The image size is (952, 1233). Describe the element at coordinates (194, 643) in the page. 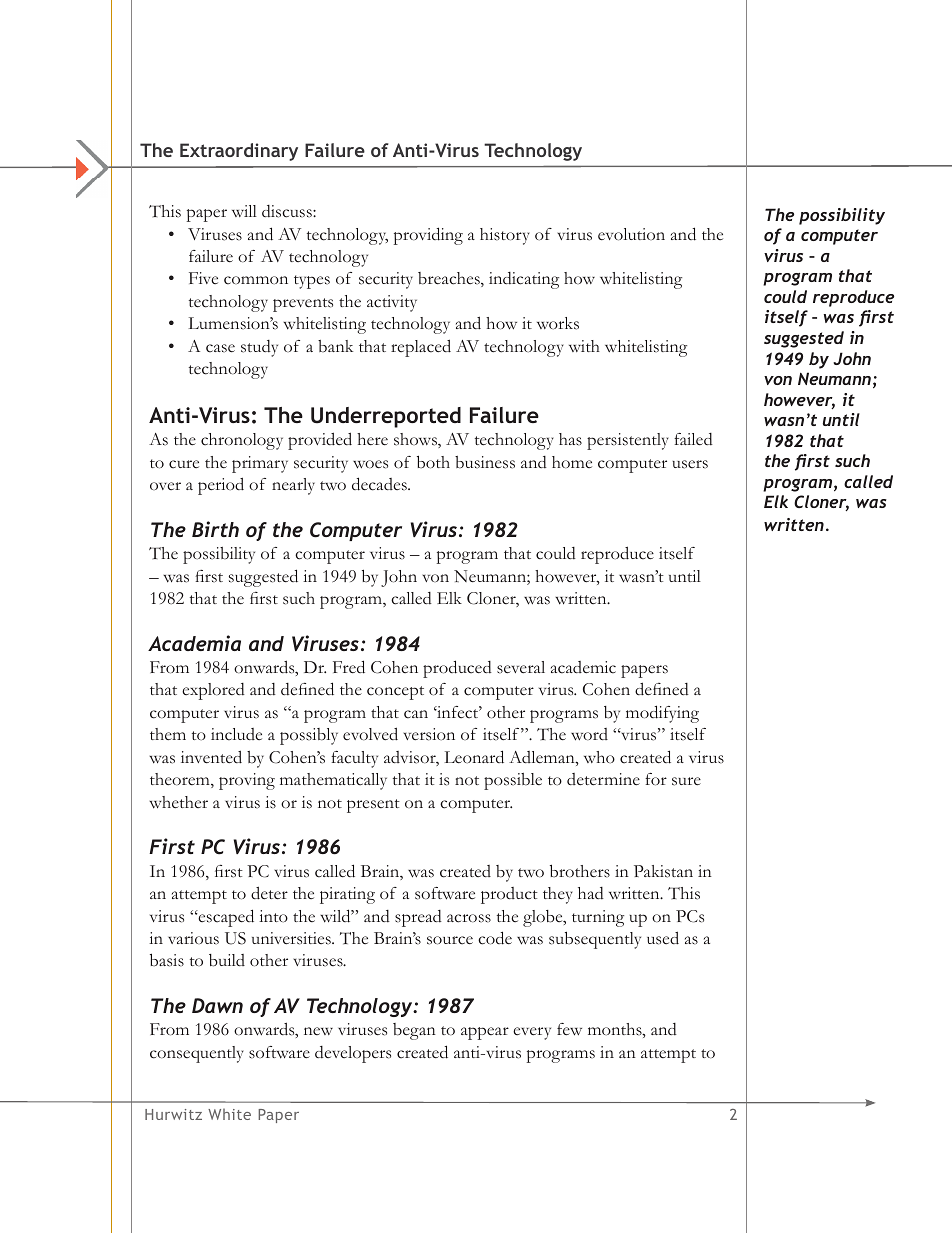

I see `Academia` at that location.
